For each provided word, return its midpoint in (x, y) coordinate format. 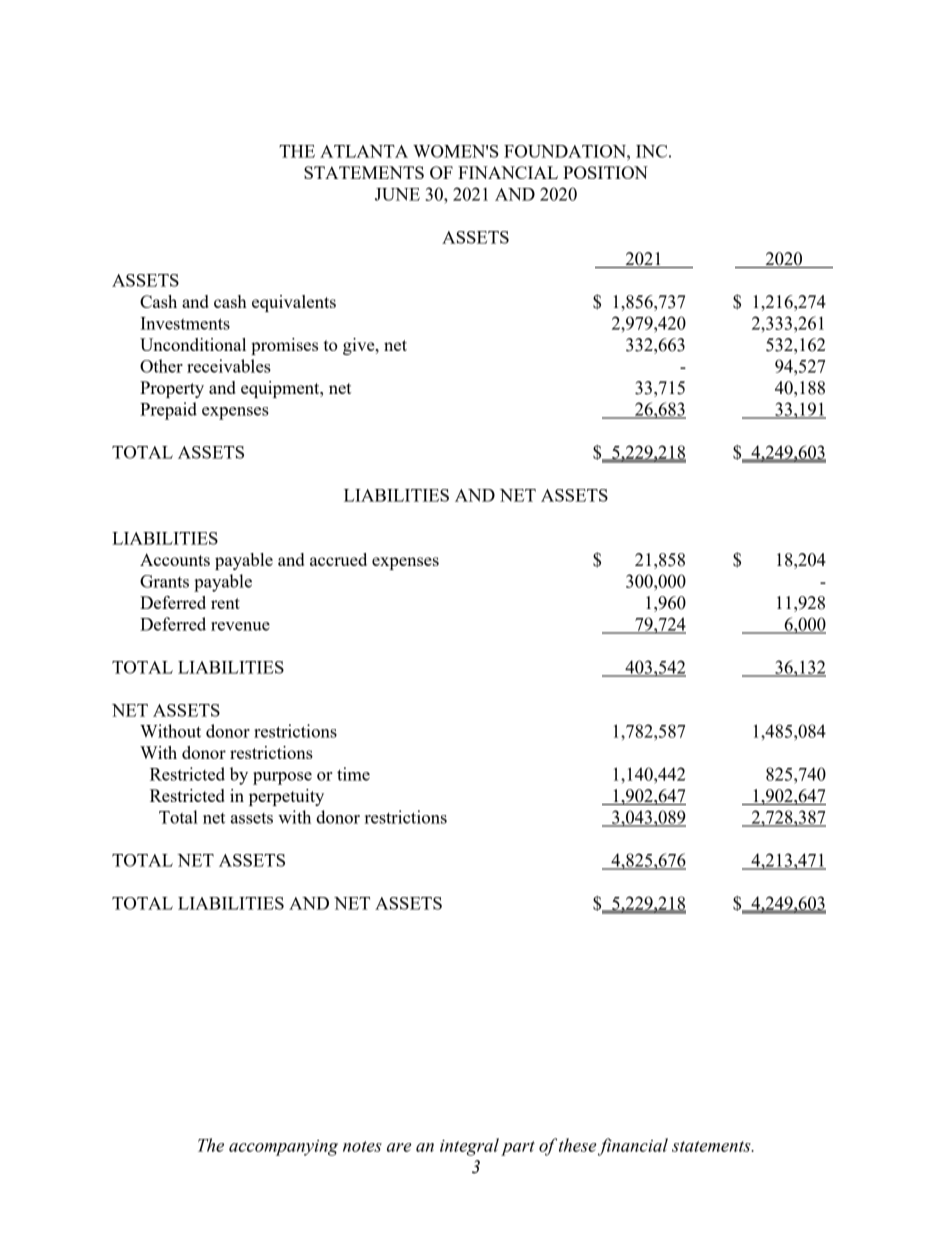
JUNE (397, 194)
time (353, 774)
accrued (338, 559)
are (399, 1147)
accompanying (283, 1148)
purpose (282, 778)
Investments (185, 323)
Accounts (175, 559)
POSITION (605, 172)
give (360, 346)
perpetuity (286, 797)
